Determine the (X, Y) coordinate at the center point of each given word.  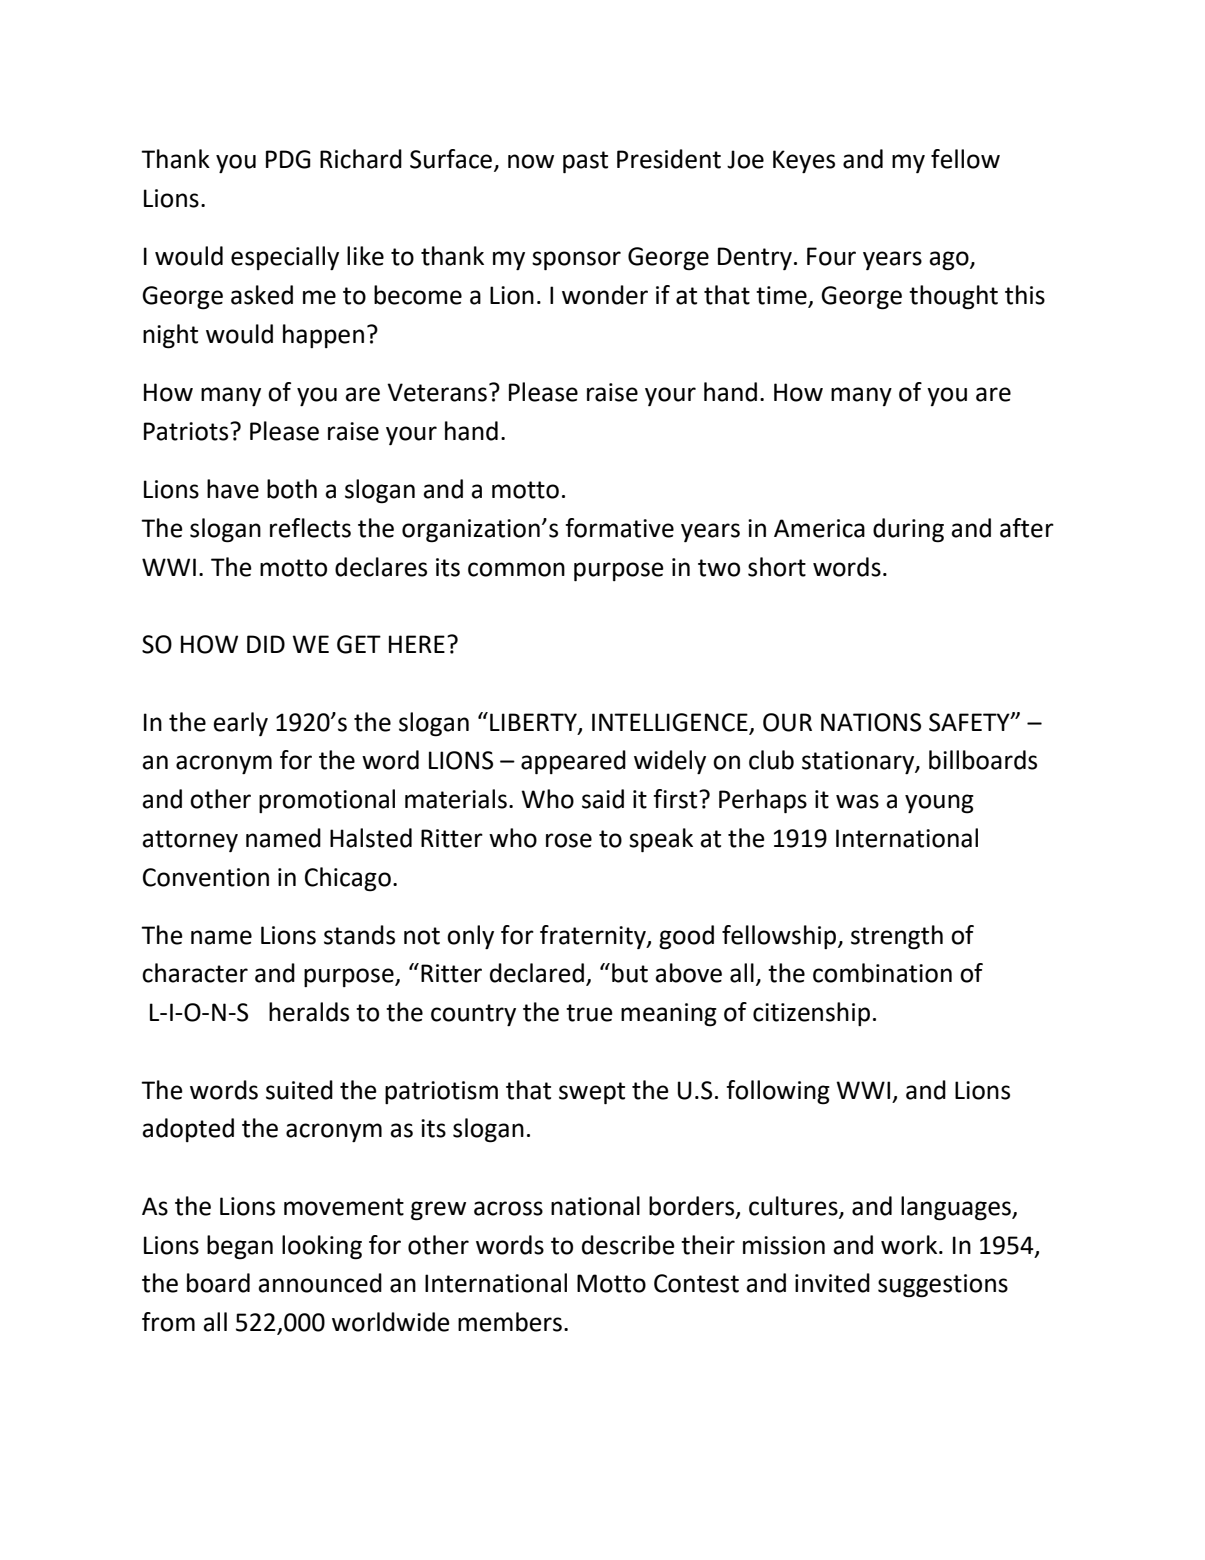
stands (359, 935)
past (585, 162)
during (908, 530)
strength (897, 937)
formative (619, 528)
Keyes (804, 161)
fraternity (594, 937)
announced (320, 1283)
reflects (310, 528)
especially (285, 258)
